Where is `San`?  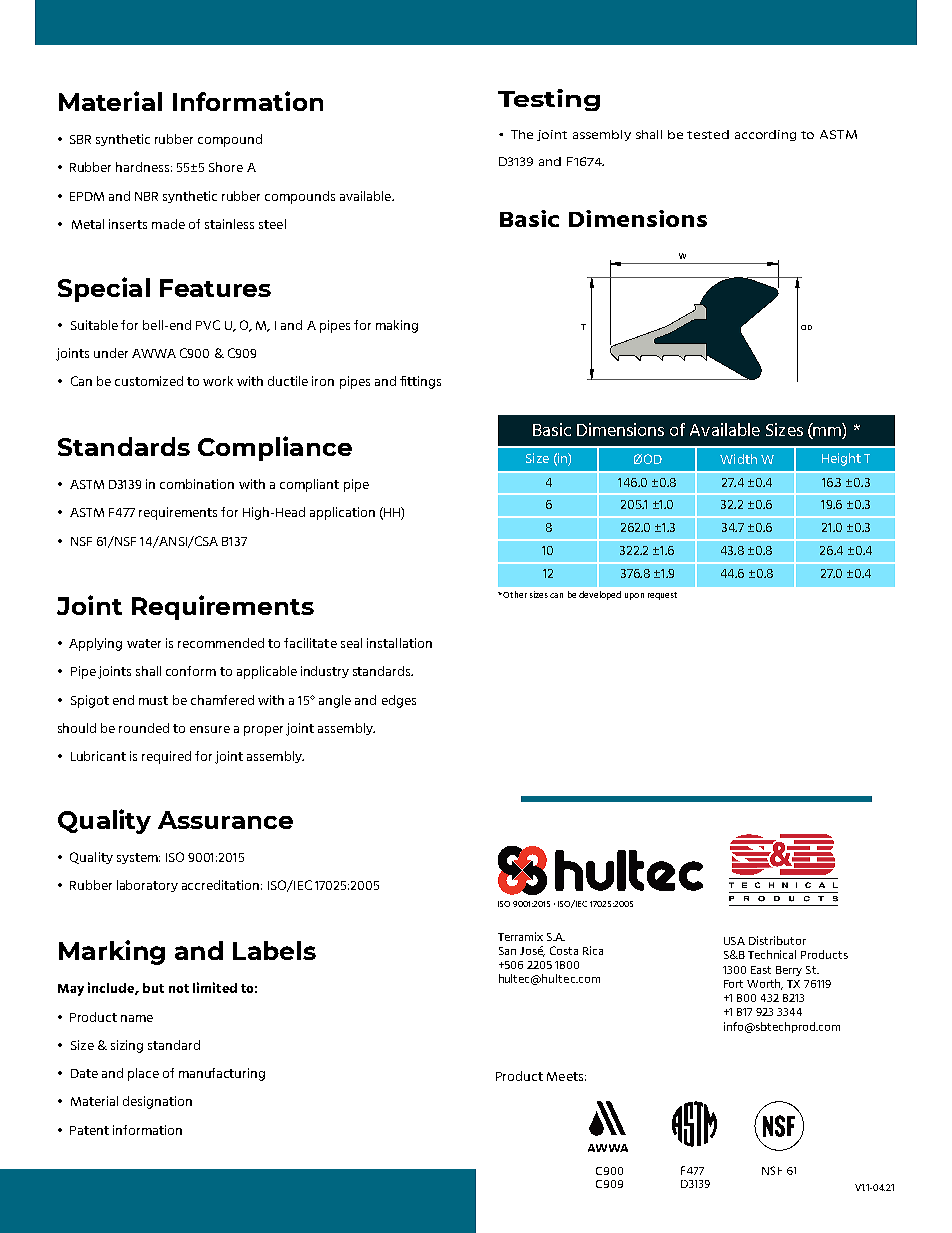 San is located at coordinates (507, 951).
